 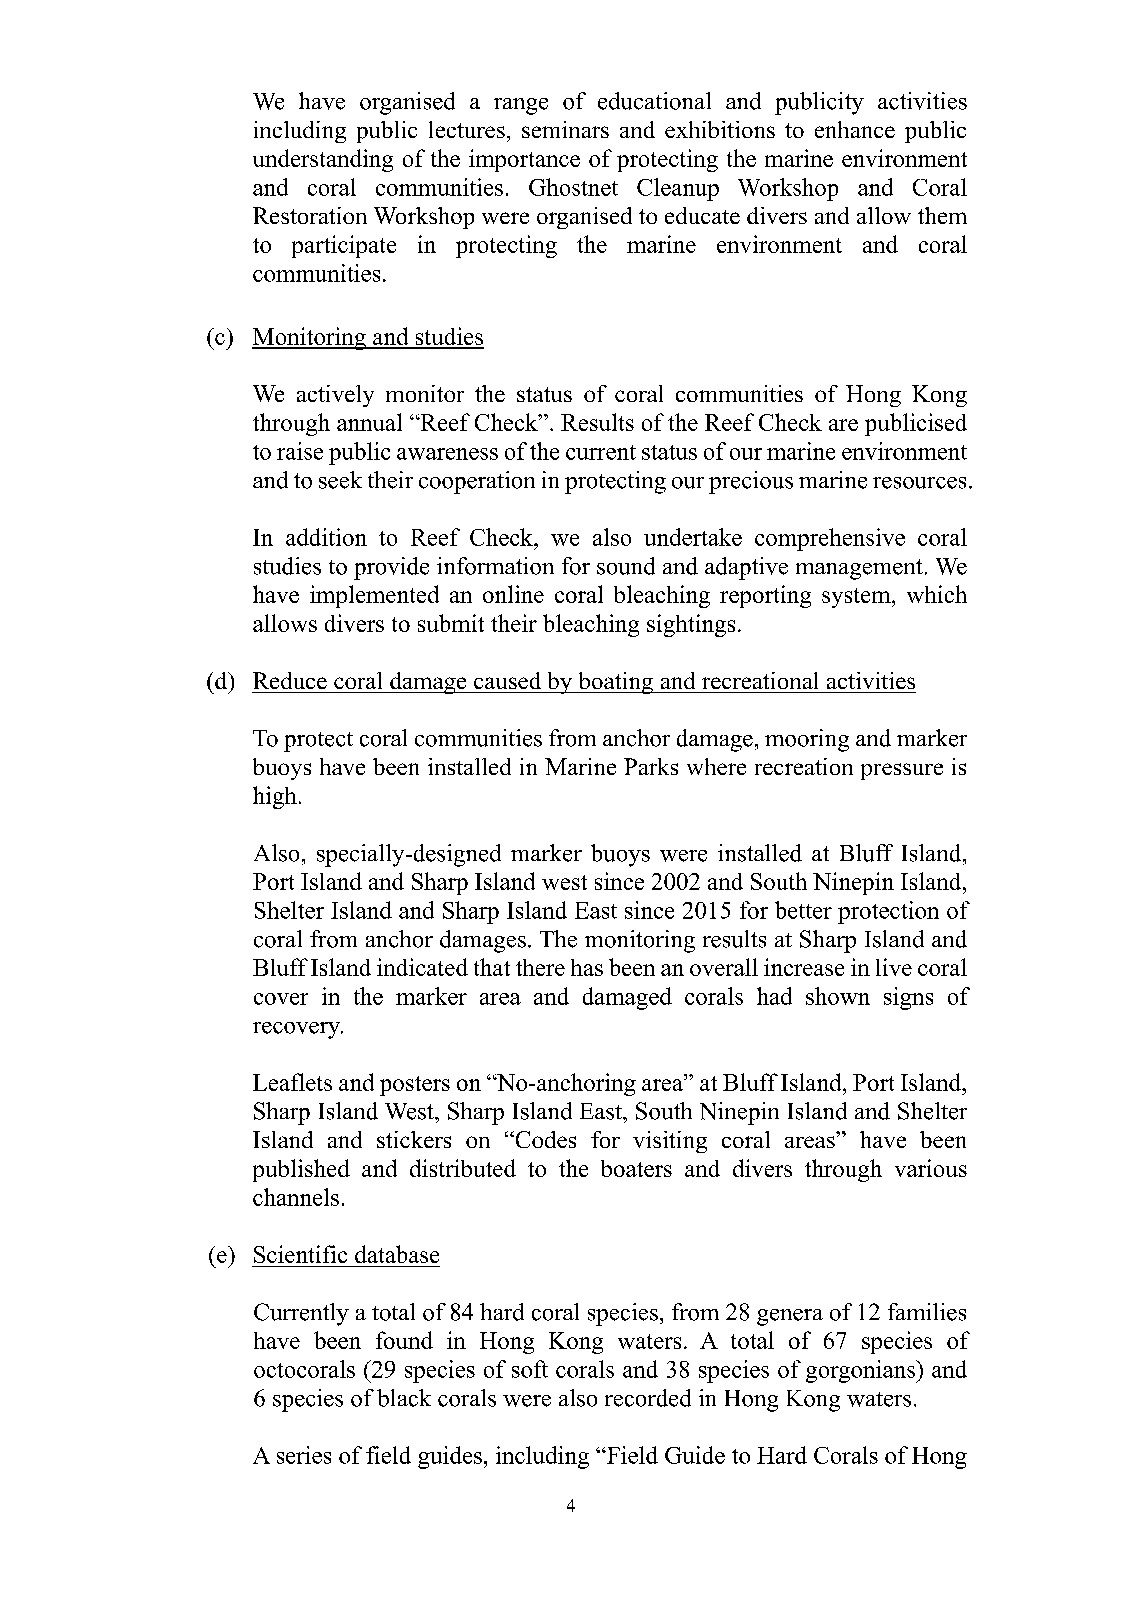 I want to click on recorded, so click(x=648, y=1398).
